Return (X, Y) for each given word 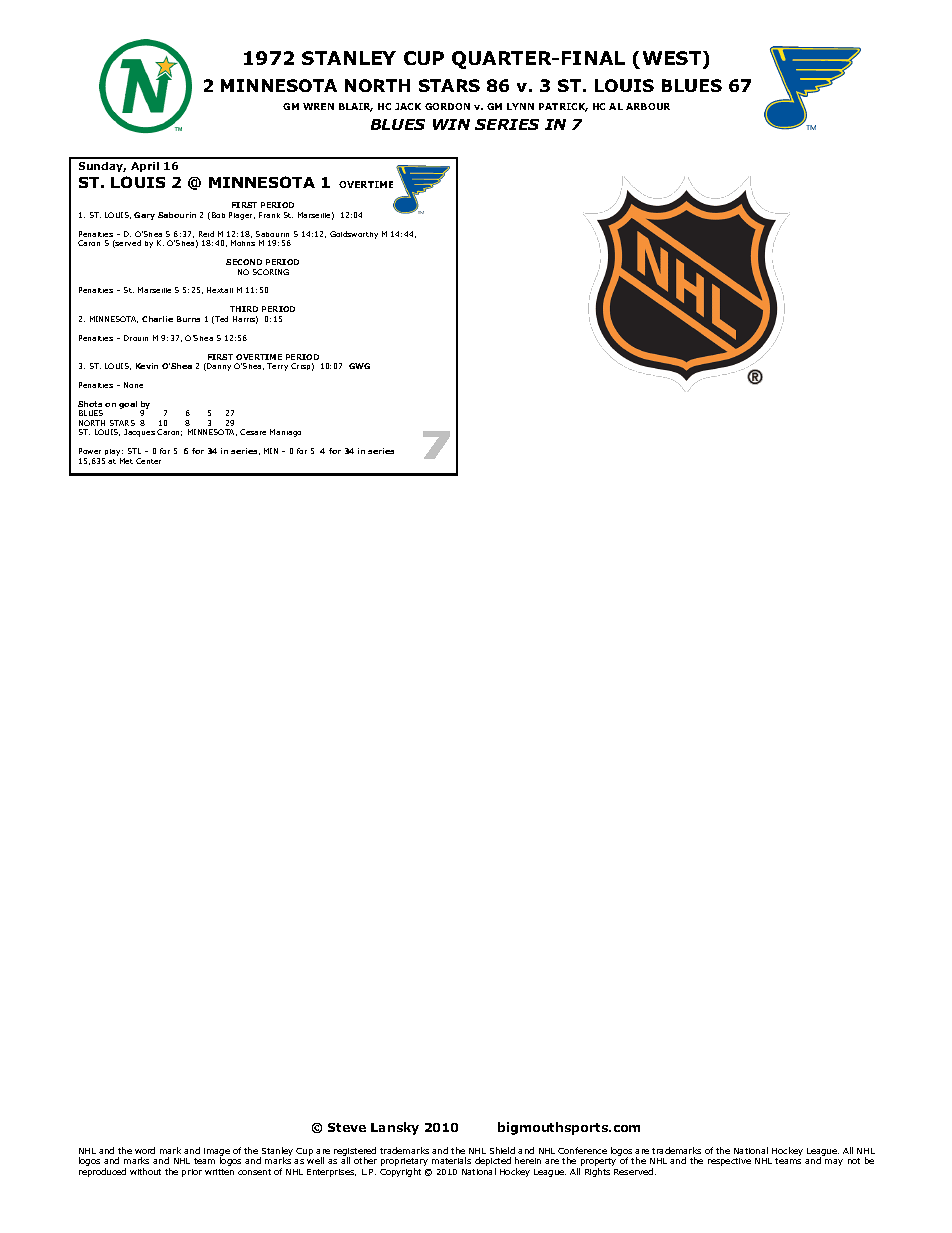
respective (729, 1162)
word (145, 1150)
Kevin (147, 366)
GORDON (447, 106)
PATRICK (563, 107)
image (217, 1153)
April (145, 167)
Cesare (253, 432)
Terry (277, 367)
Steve (347, 1127)
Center (148, 461)
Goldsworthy (354, 235)
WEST (673, 59)
